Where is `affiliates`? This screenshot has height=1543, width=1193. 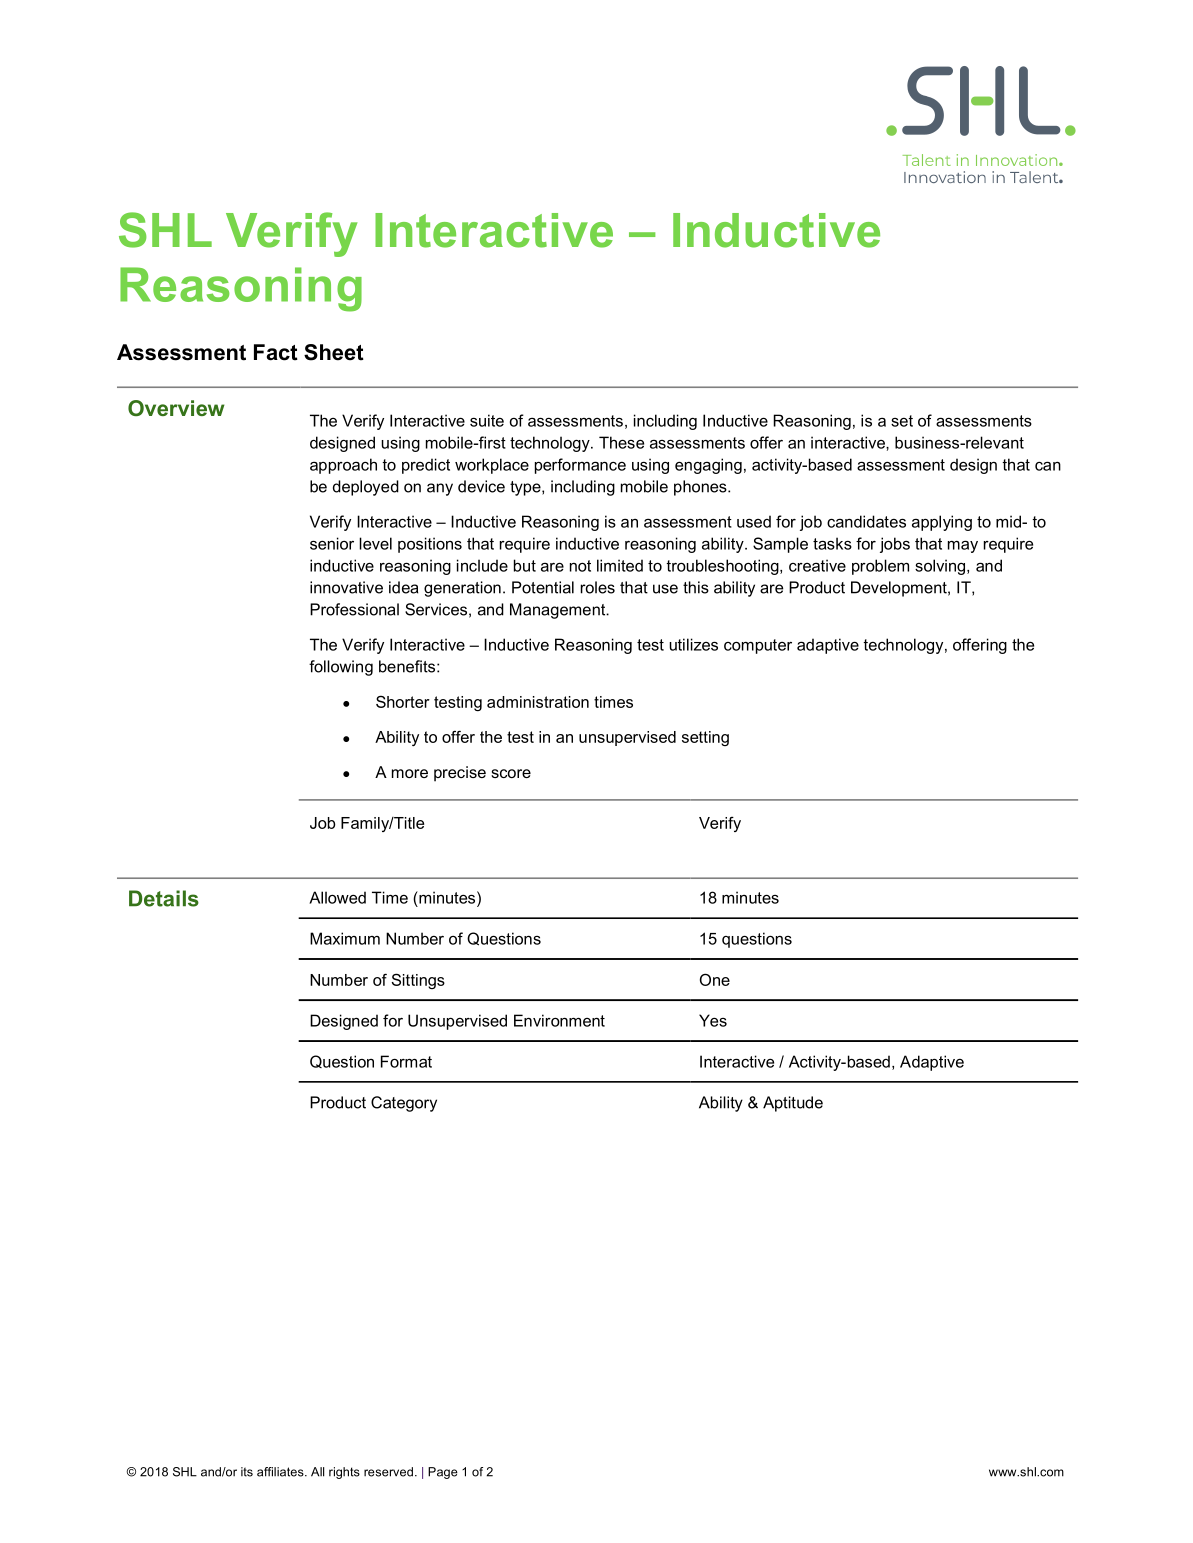
affiliates is located at coordinates (281, 1472).
